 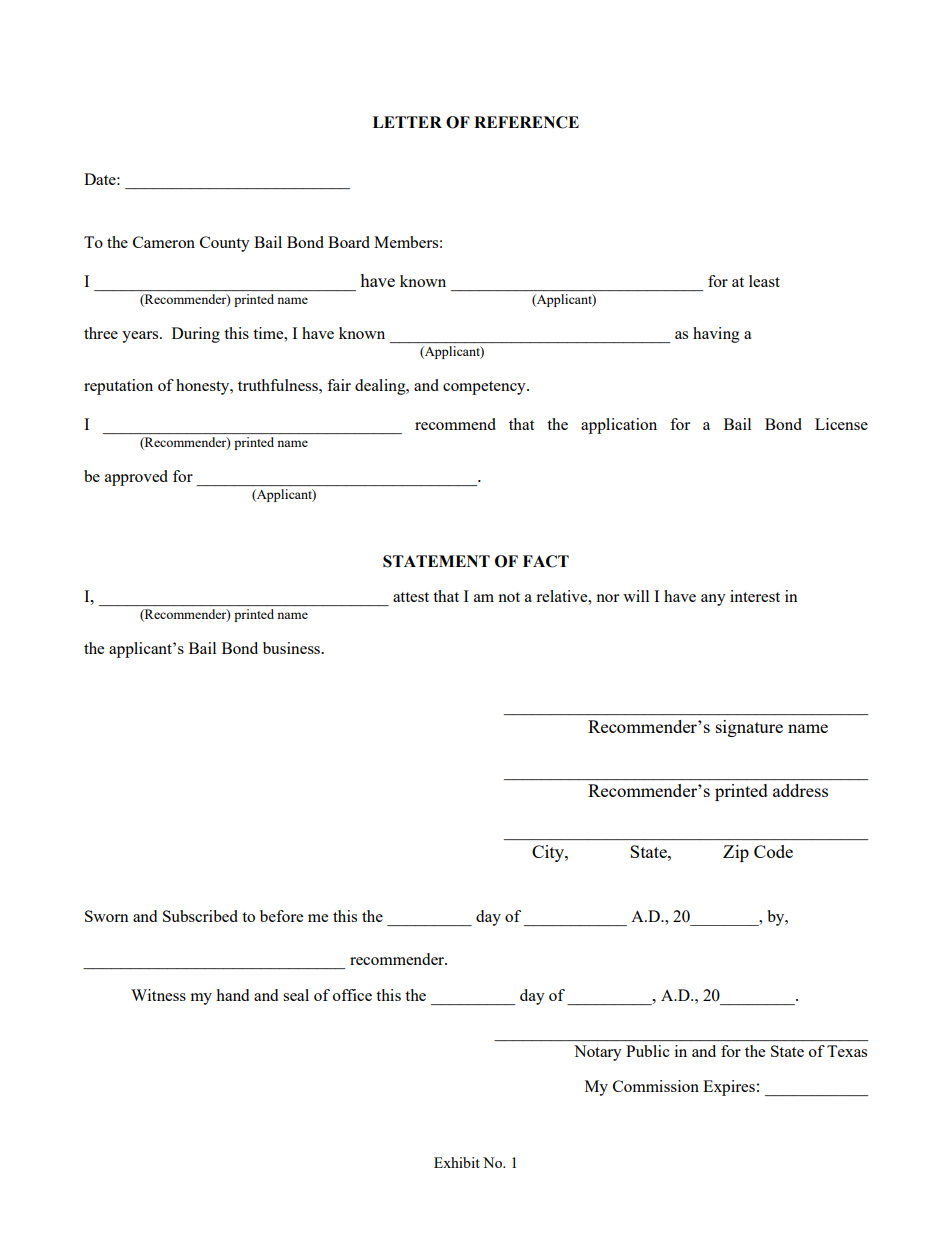 I want to click on business, so click(x=293, y=648).
